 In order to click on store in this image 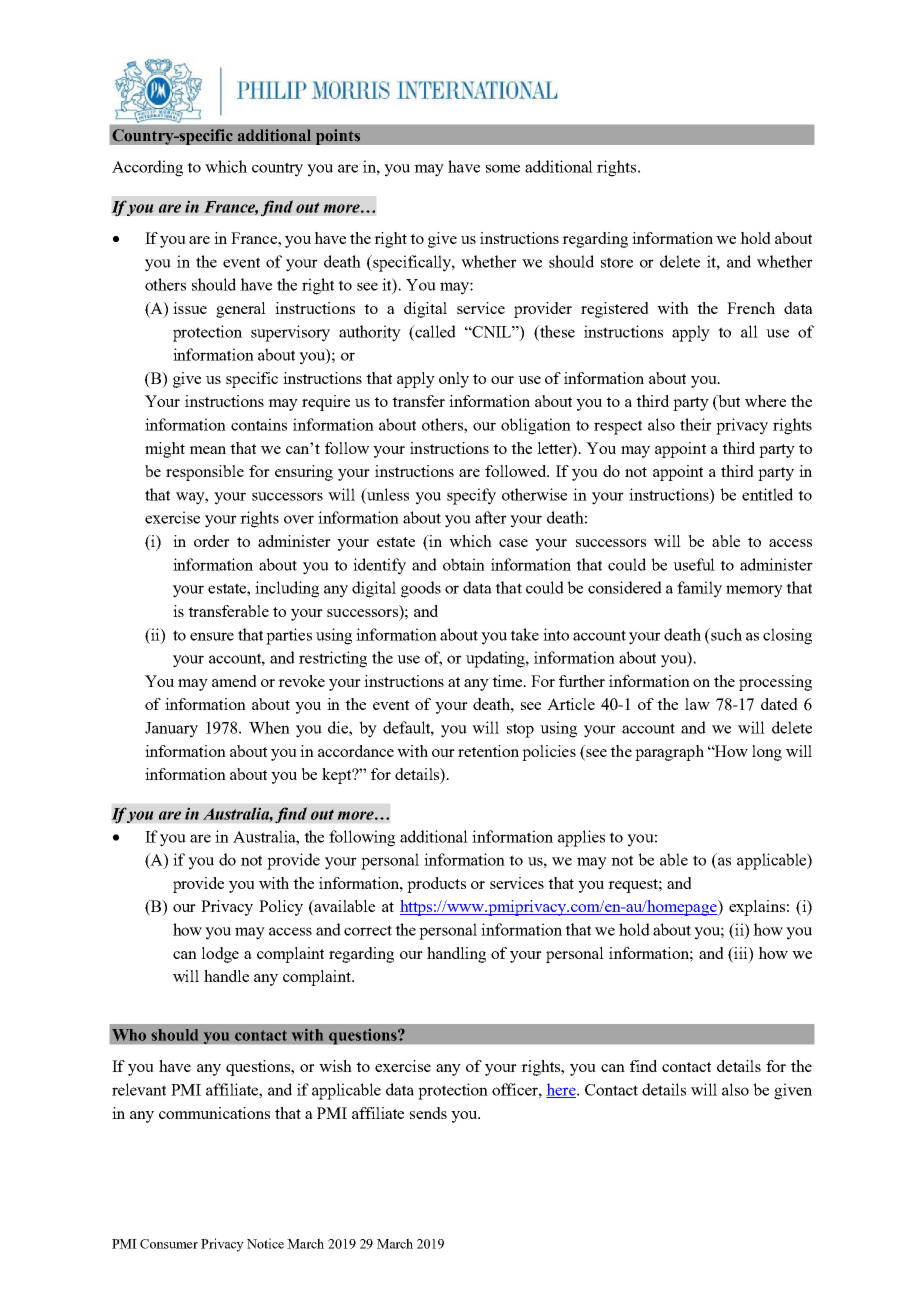, I will do `click(617, 262)`.
